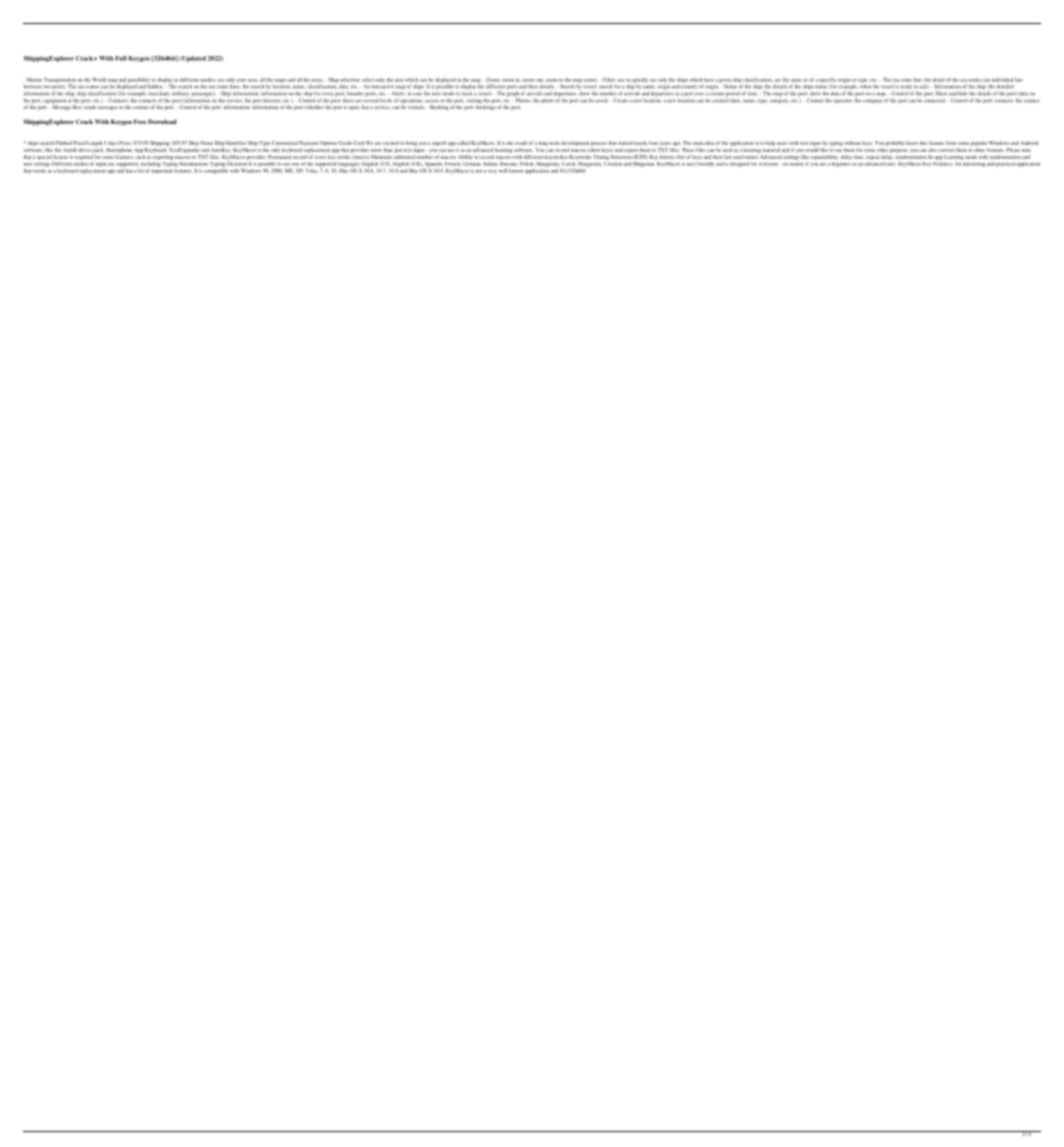 This page has width=1064, height=1147. Describe the element at coordinates (872, 101) in the page. I see `company` at that location.
